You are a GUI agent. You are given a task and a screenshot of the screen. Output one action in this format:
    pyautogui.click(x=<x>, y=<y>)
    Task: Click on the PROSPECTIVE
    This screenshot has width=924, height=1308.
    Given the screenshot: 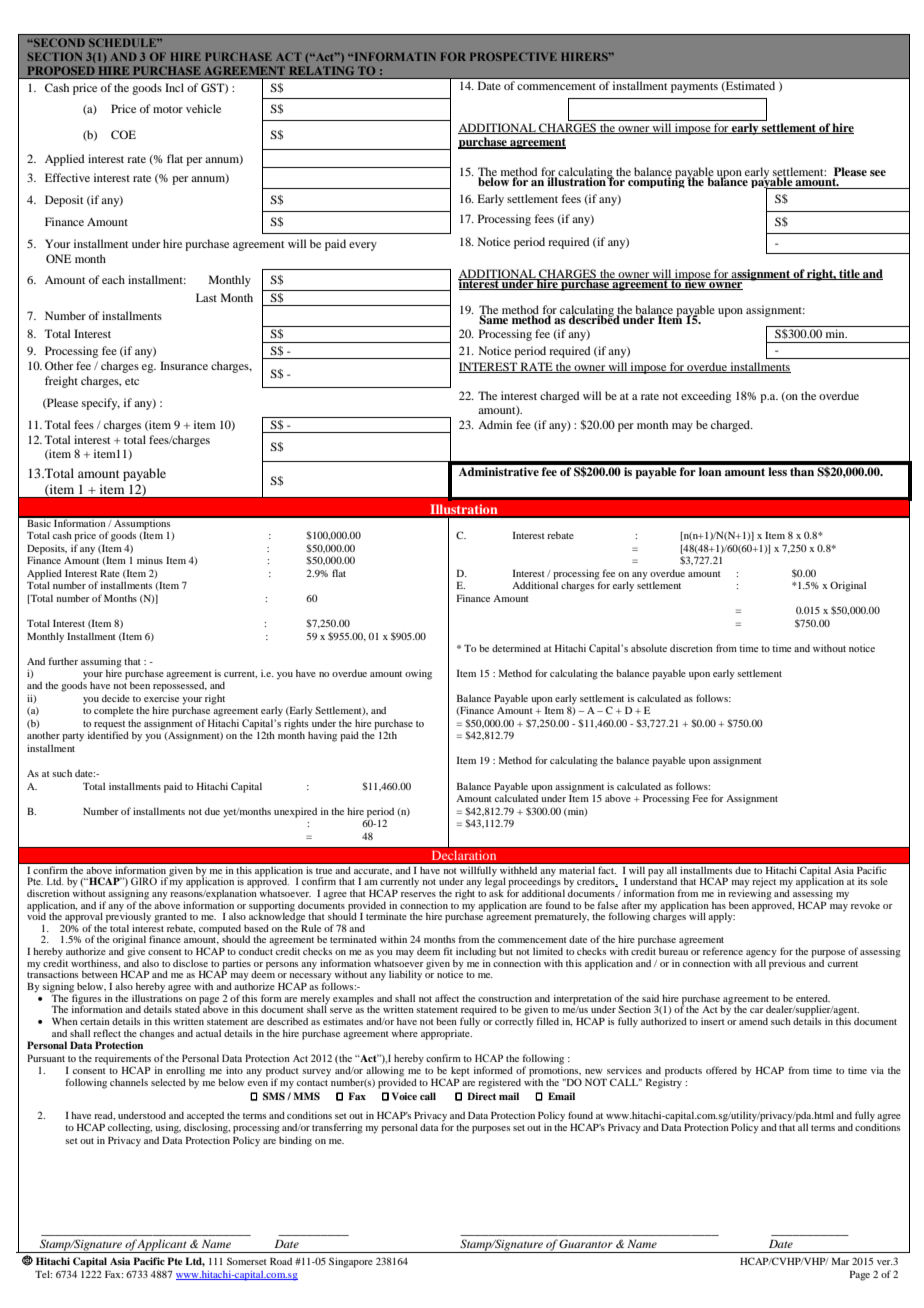 What is the action you would take?
    pyautogui.click(x=513, y=56)
